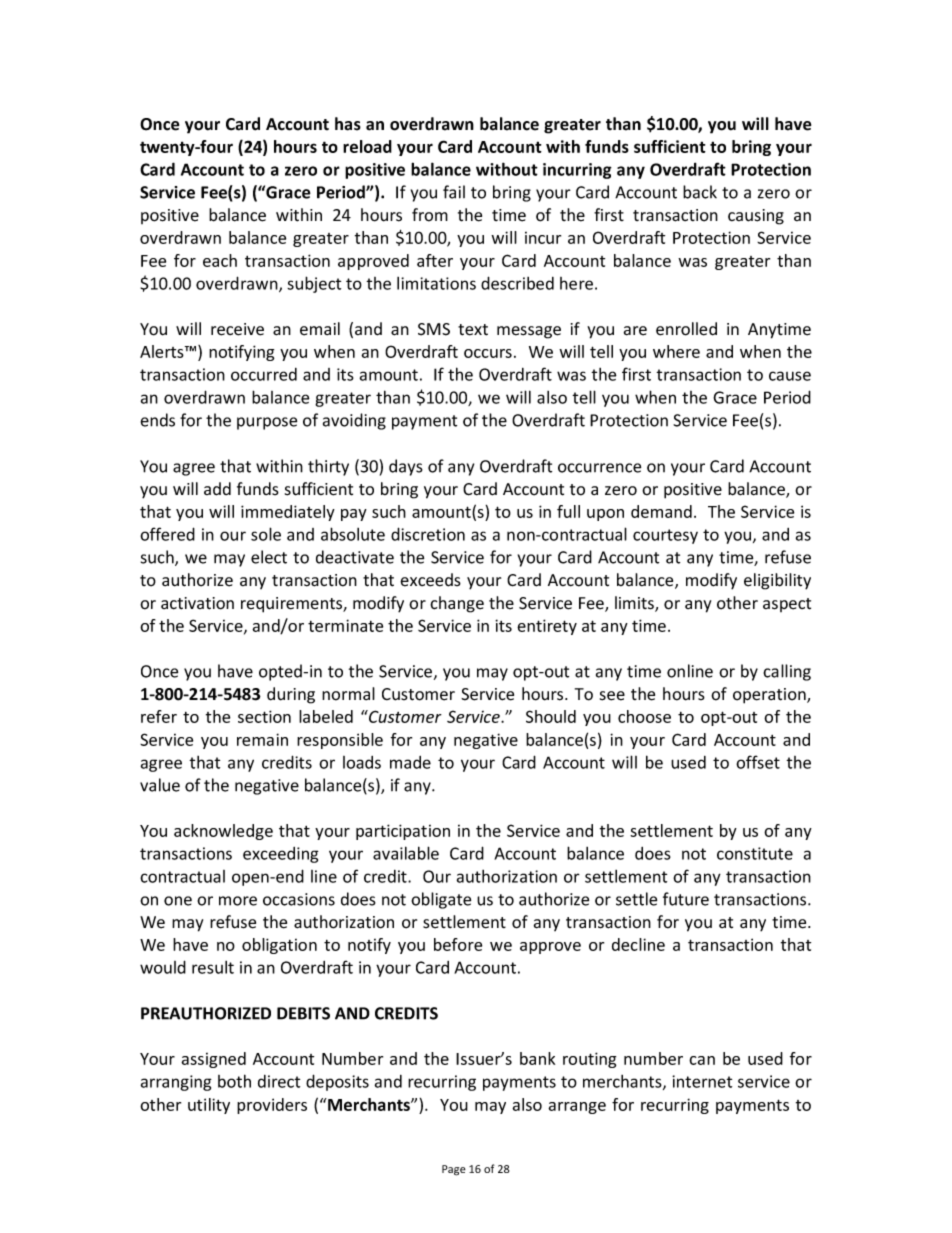 The image size is (952, 1233). I want to click on back, so click(700, 192).
